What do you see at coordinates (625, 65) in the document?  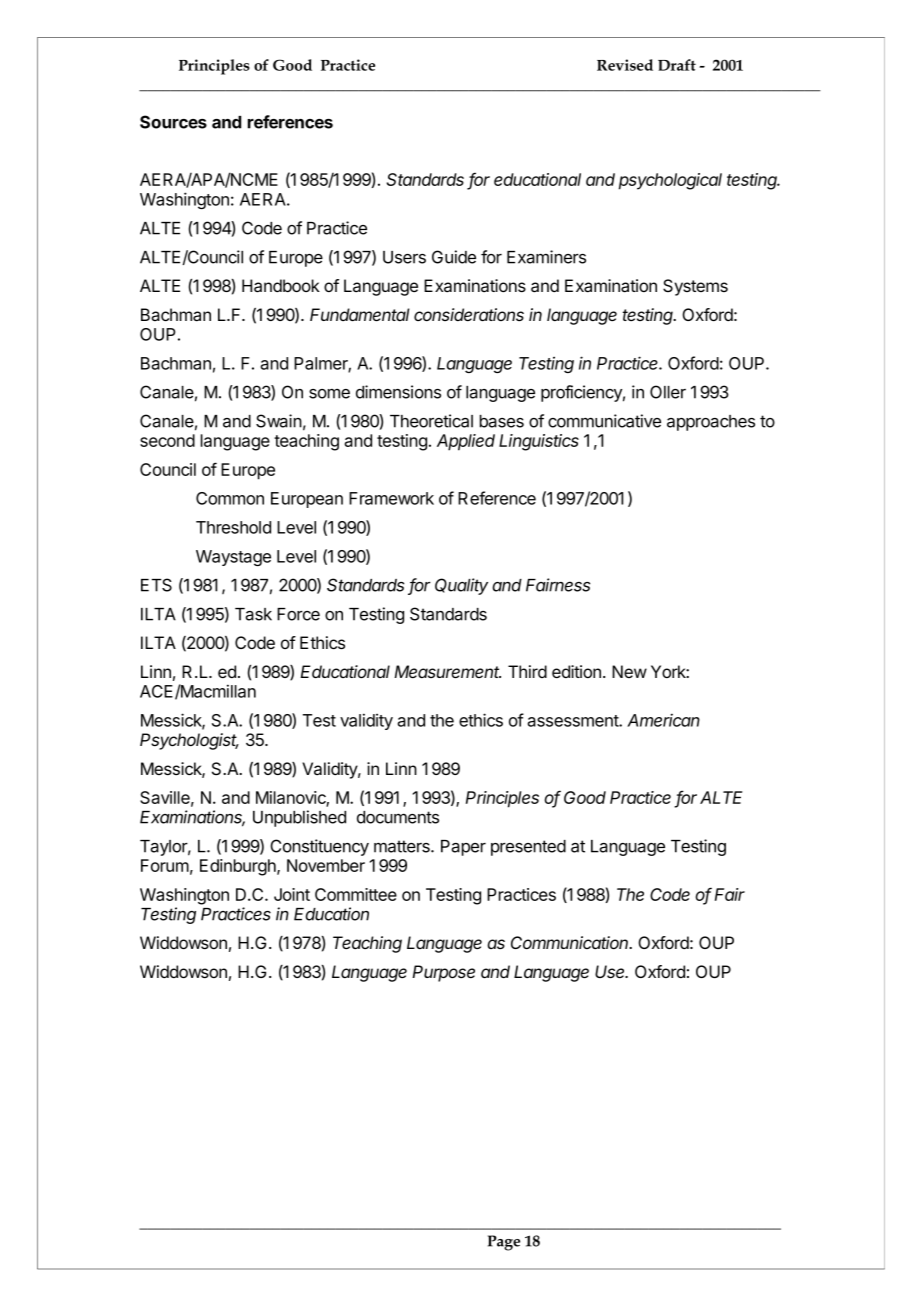 I see `Revised` at bounding box center [625, 65].
